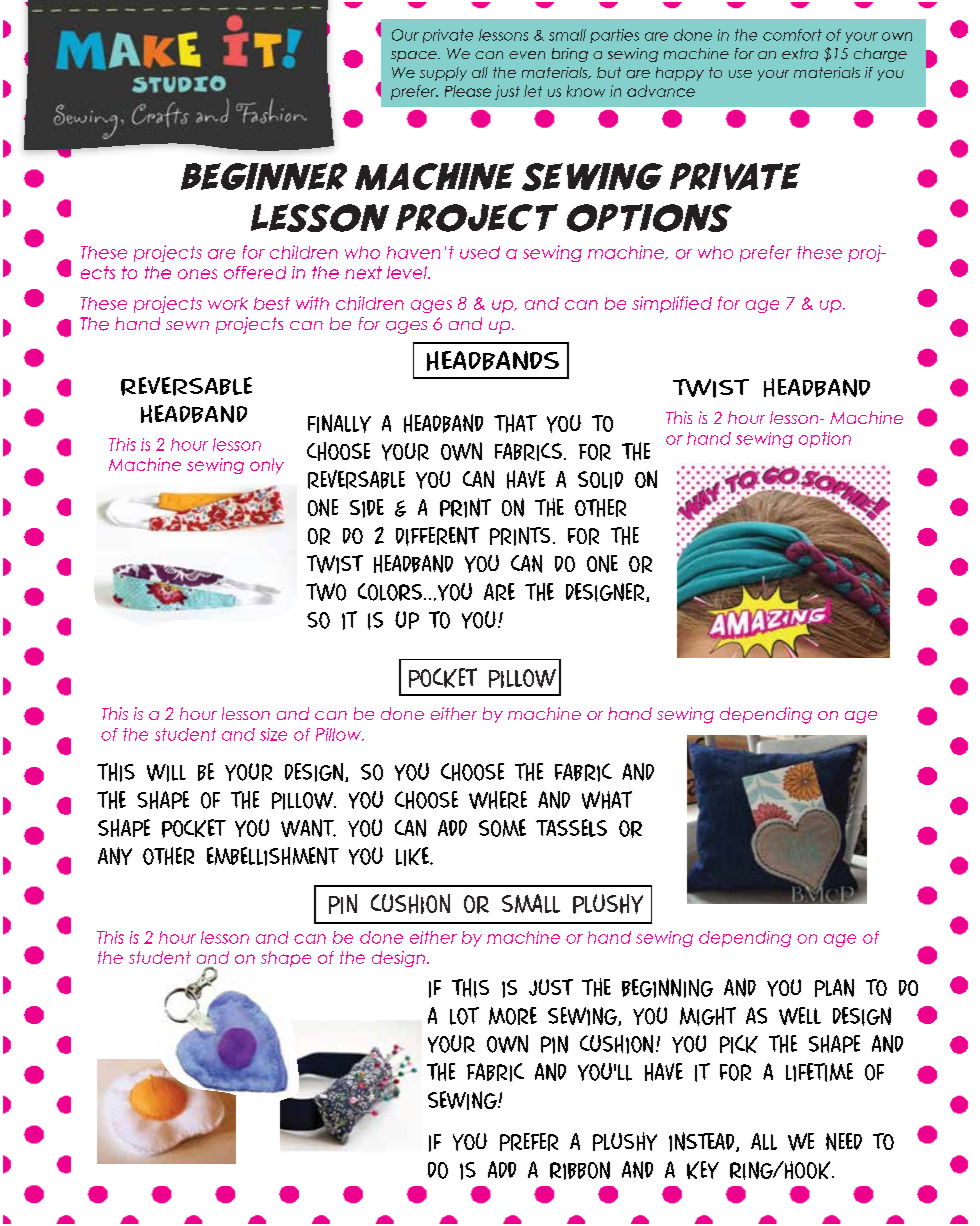  What do you see at coordinates (800, 53) in the screenshot?
I see `extra` at bounding box center [800, 53].
